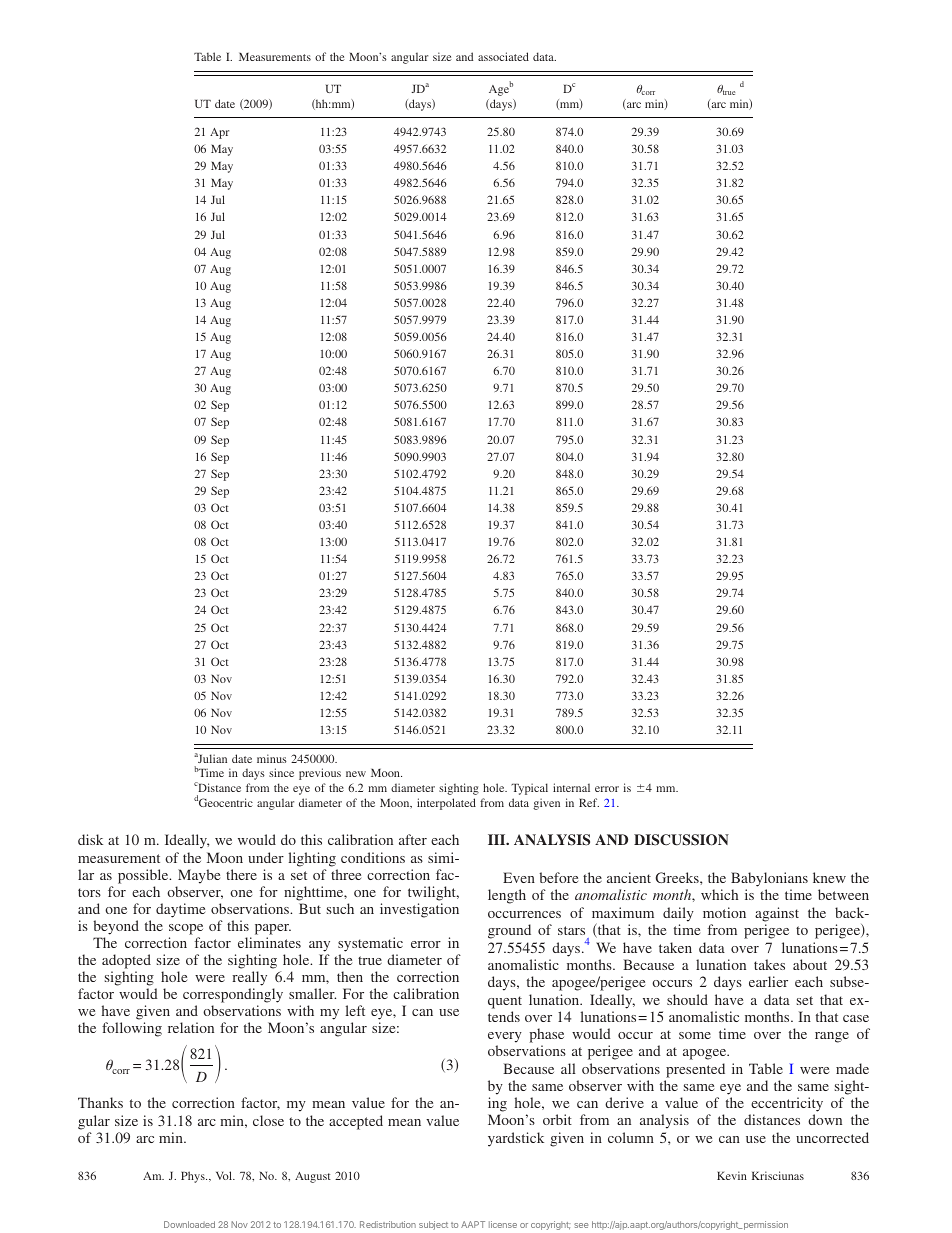 The height and width of the document is (1233, 952). Describe the element at coordinates (281, 772) in the document. I see `since` at that location.
